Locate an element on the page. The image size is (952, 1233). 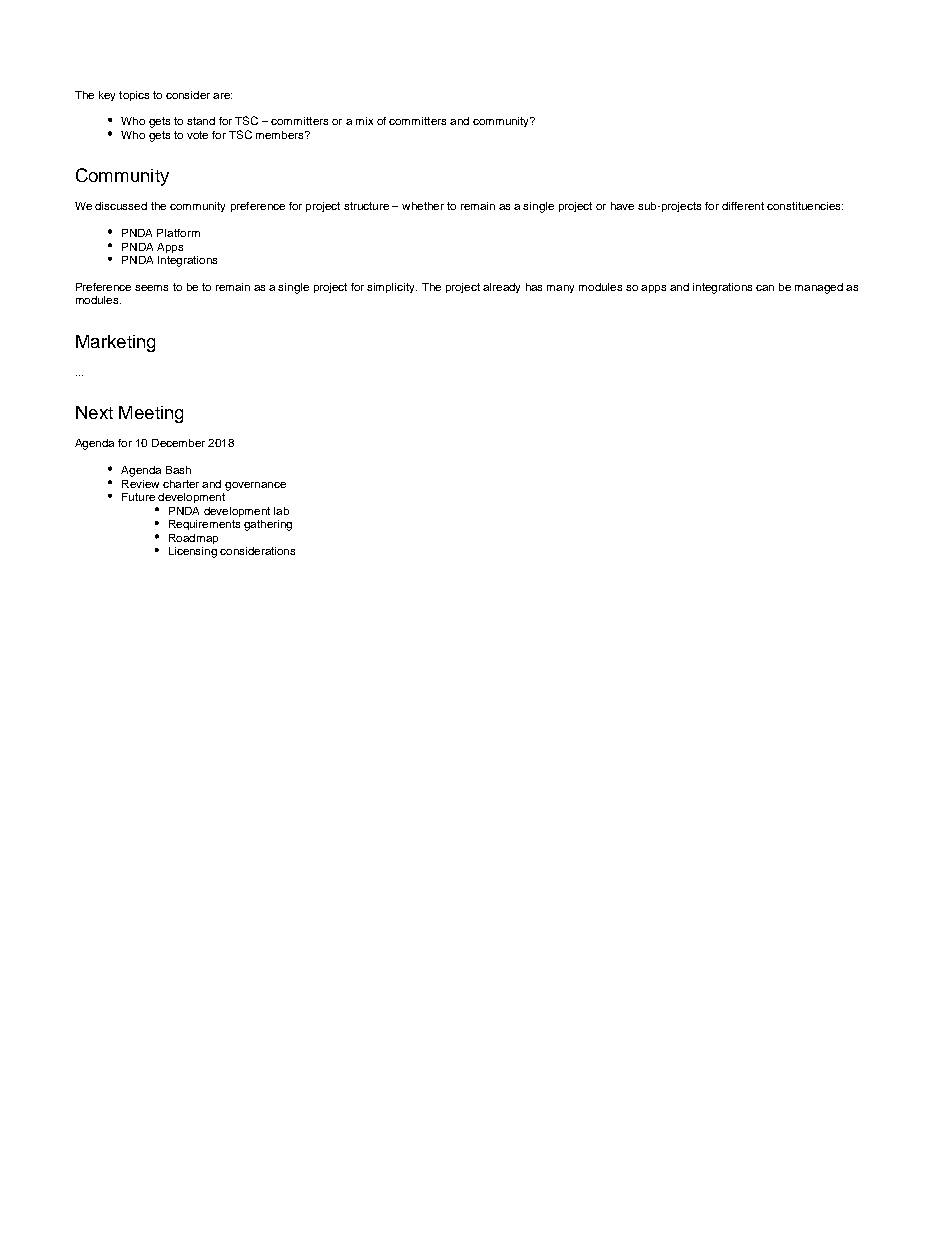
Marketing is located at coordinates (115, 343).
